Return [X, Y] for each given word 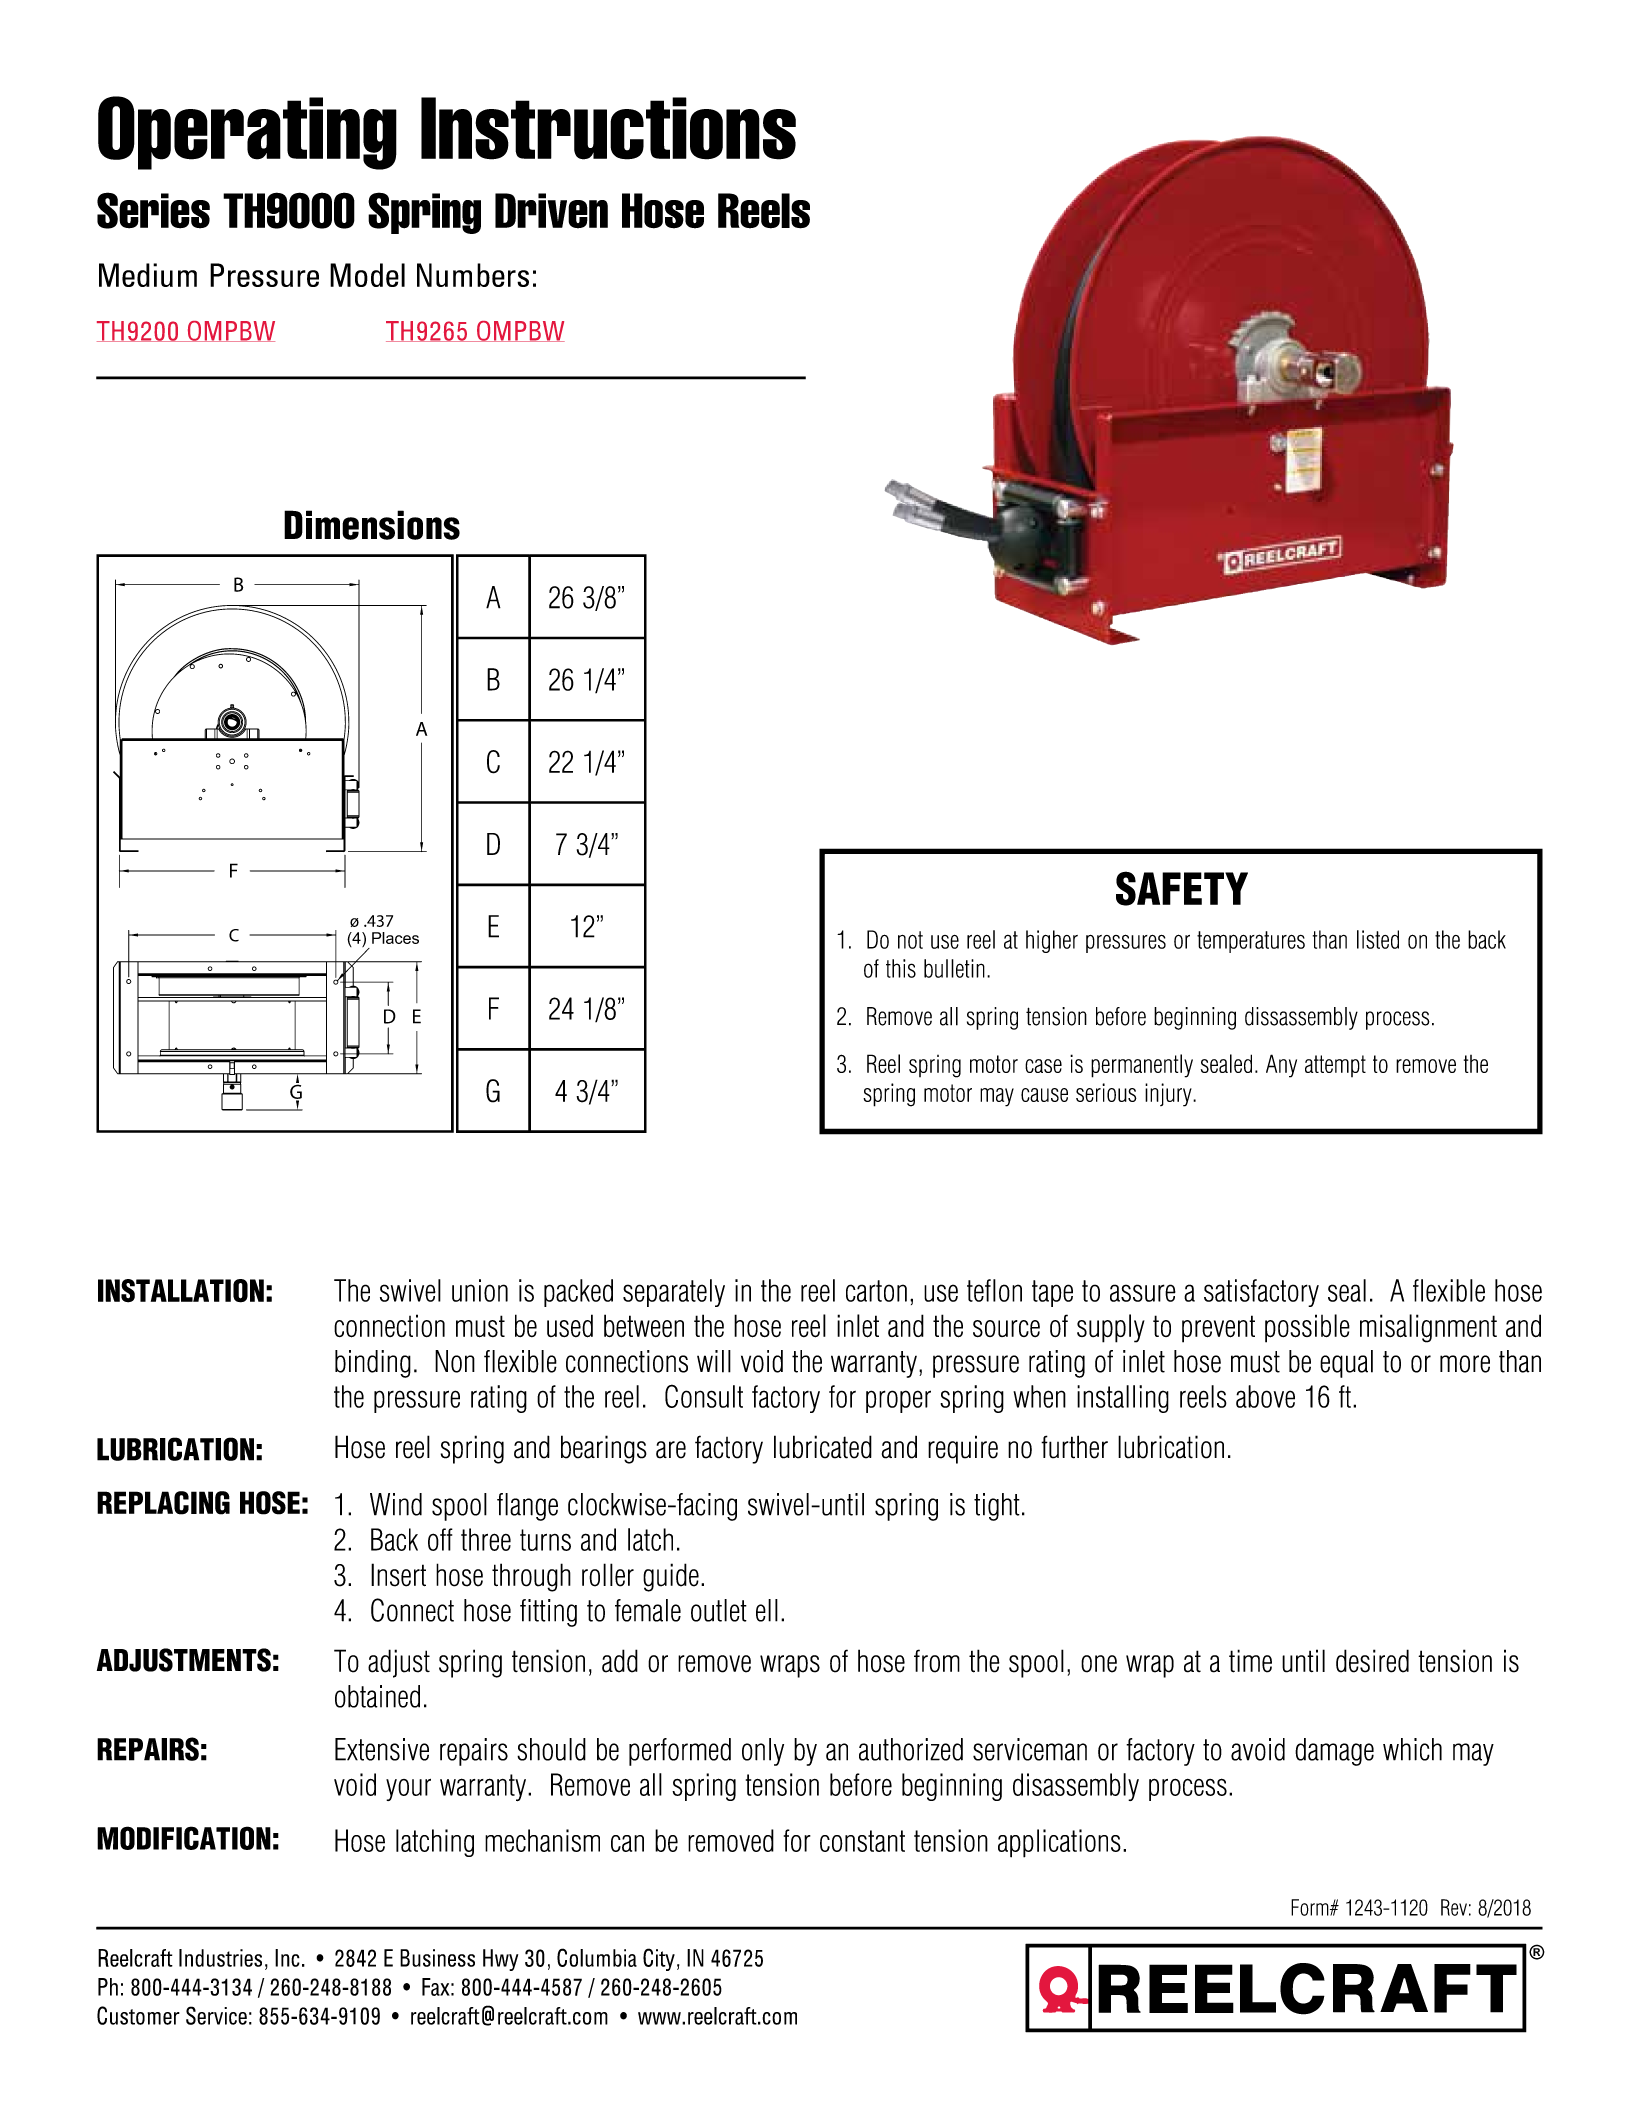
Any [1281, 1066]
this [901, 968]
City [659, 1959]
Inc [287, 1958]
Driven [551, 211]
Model [367, 275]
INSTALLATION [181, 1291]
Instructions [608, 128]
